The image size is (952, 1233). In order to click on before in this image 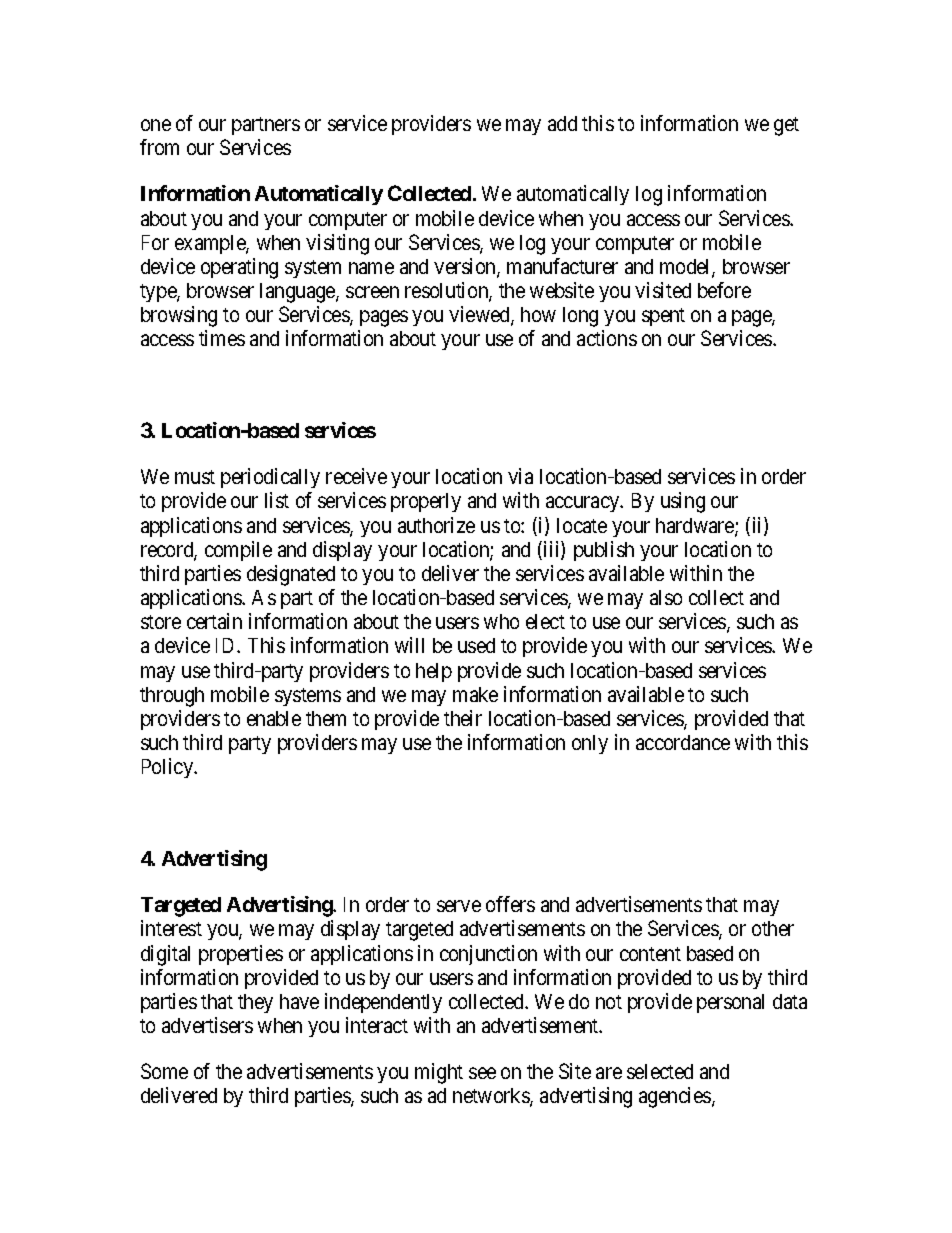, I will do `click(724, 290)`.
